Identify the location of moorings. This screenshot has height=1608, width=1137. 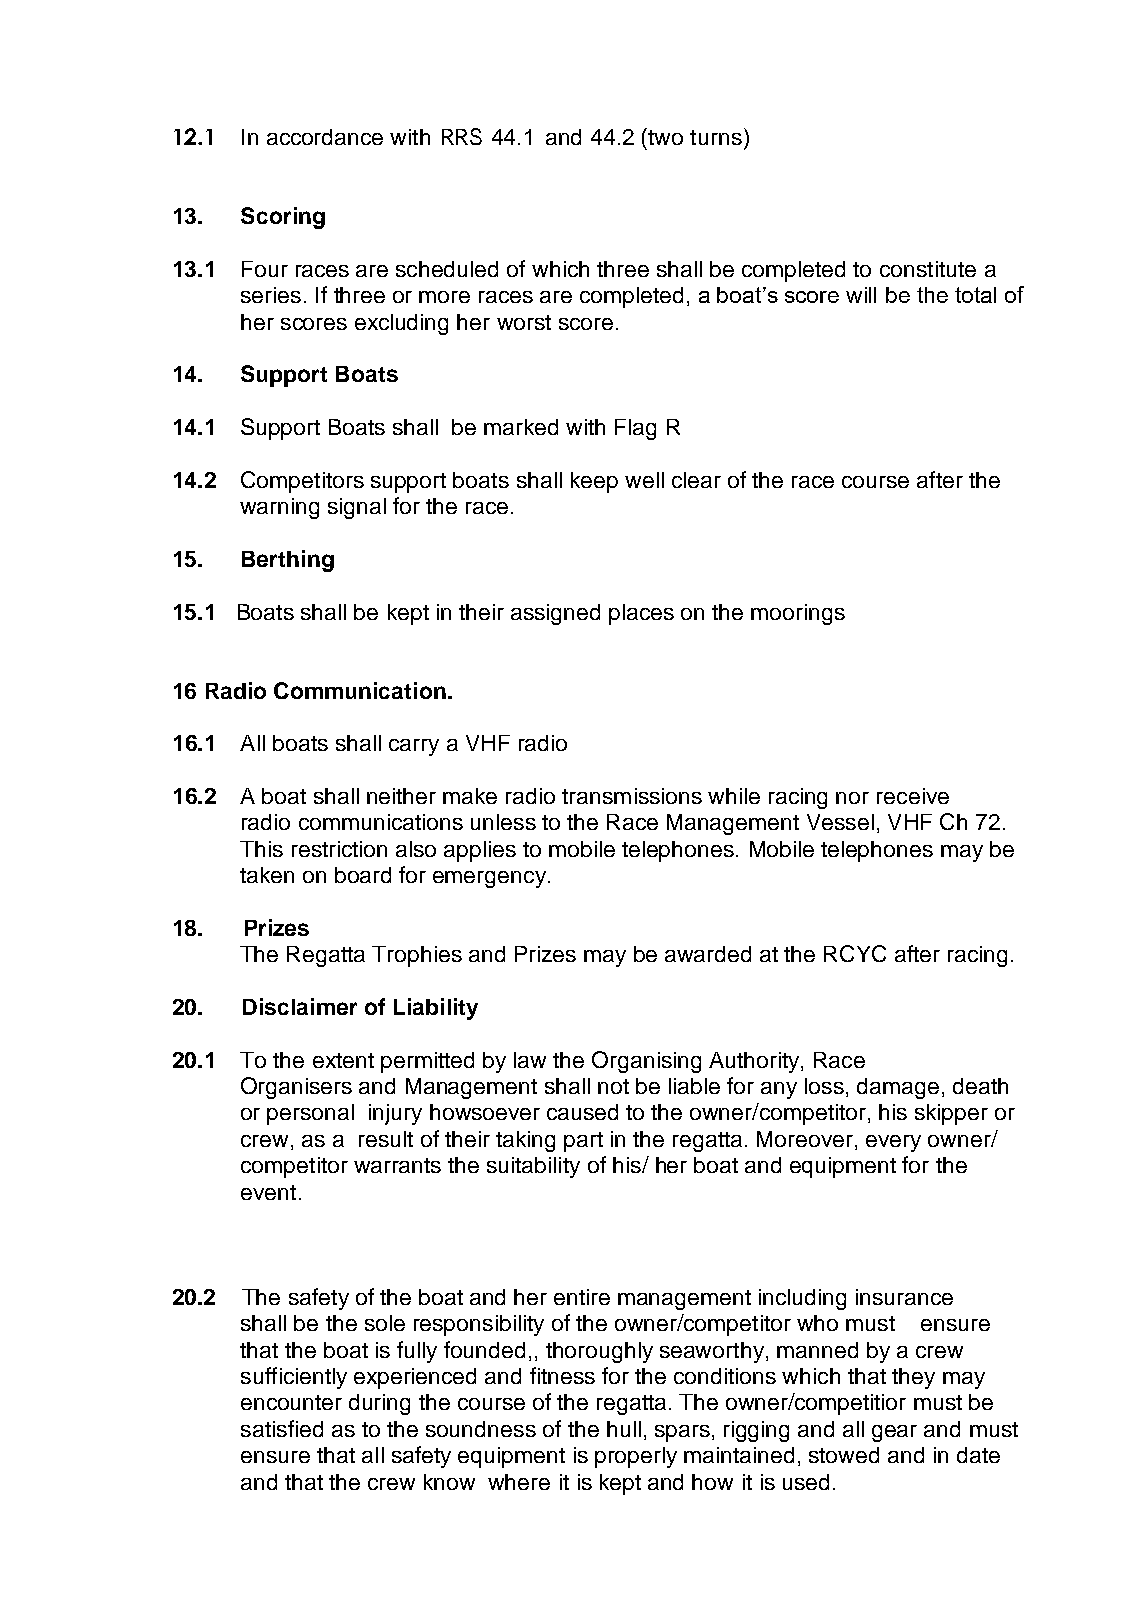
(798, 614).
